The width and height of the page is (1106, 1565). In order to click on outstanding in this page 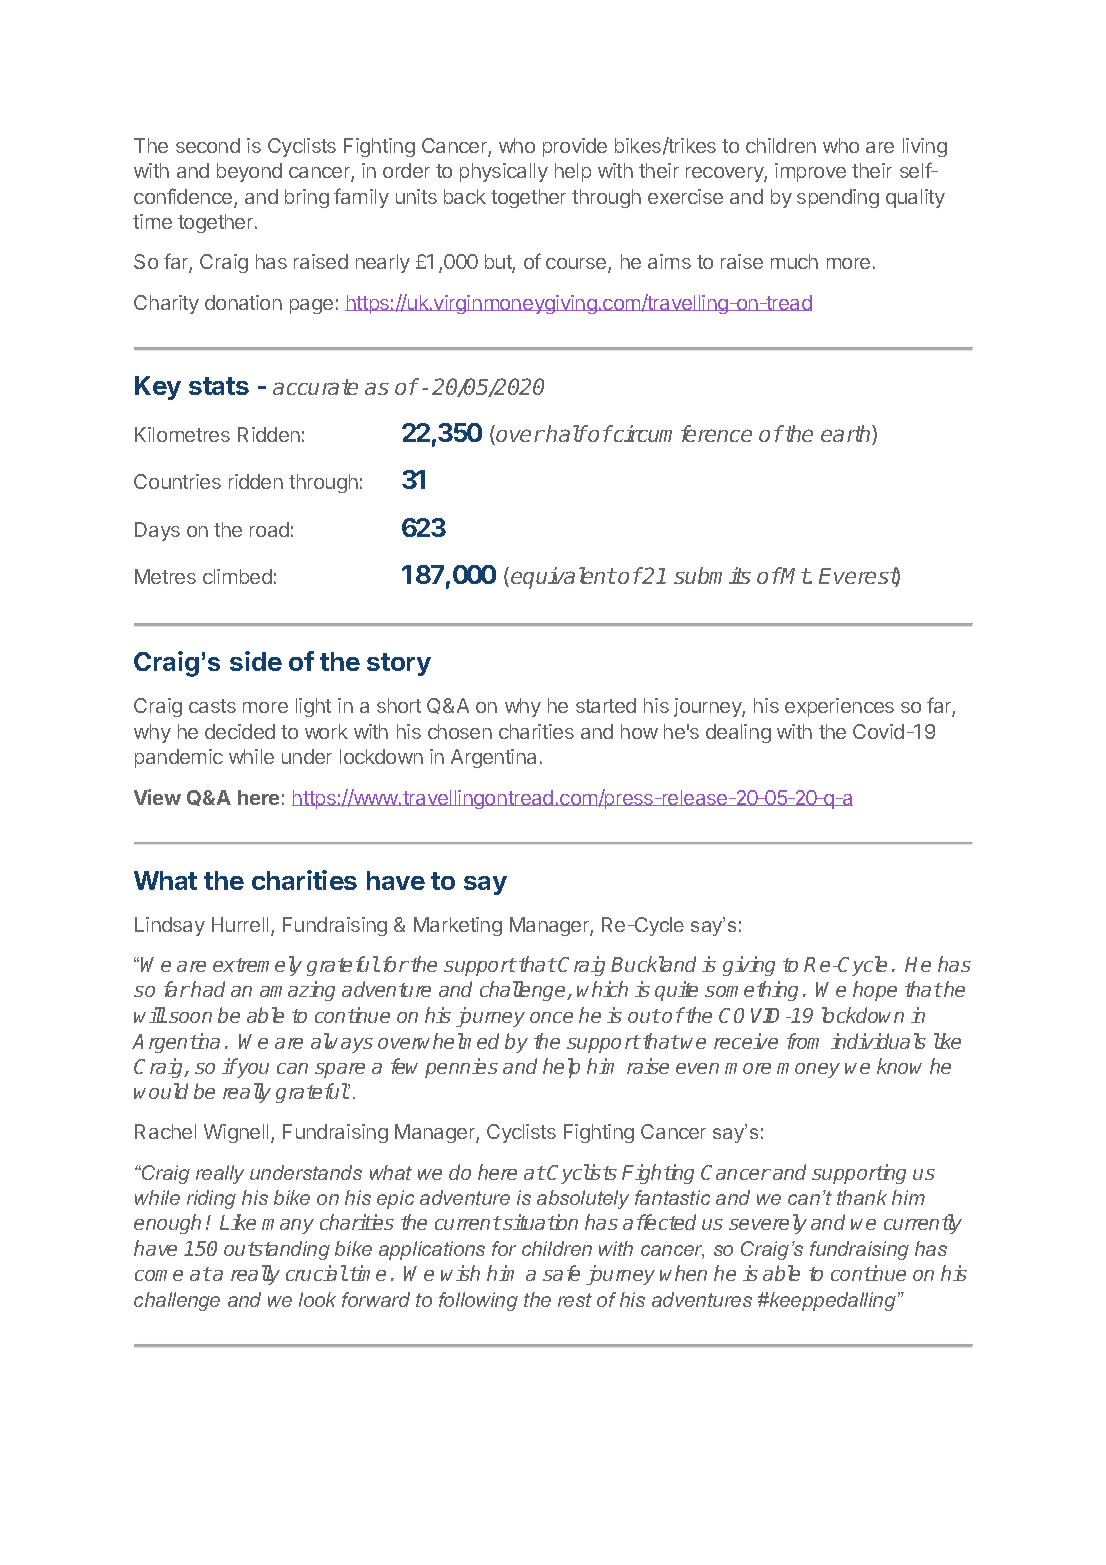, I will do `click(277, 1250)`.
